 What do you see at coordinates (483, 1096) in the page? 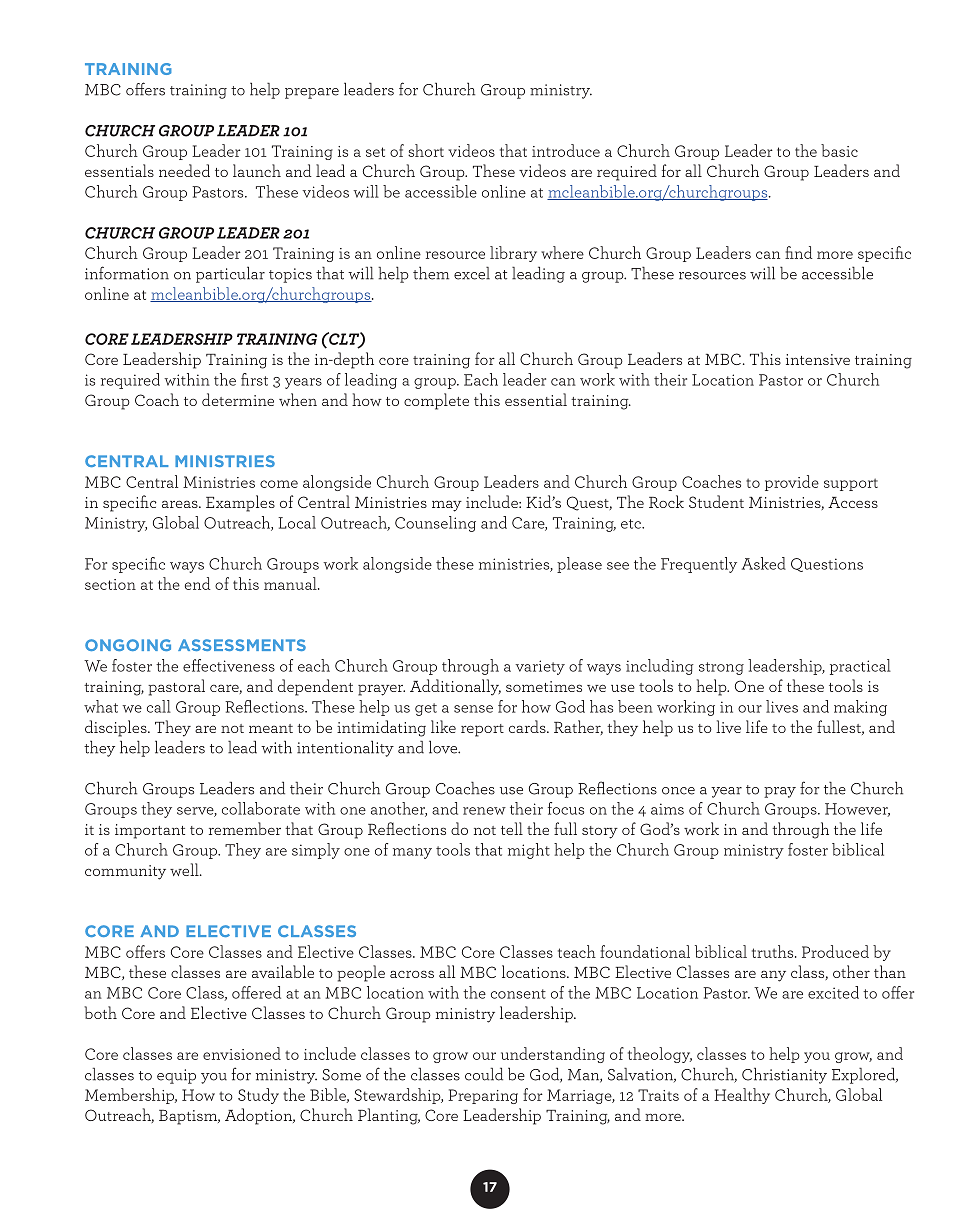
I see `Preparing` at bounding box center [483, 1096].
